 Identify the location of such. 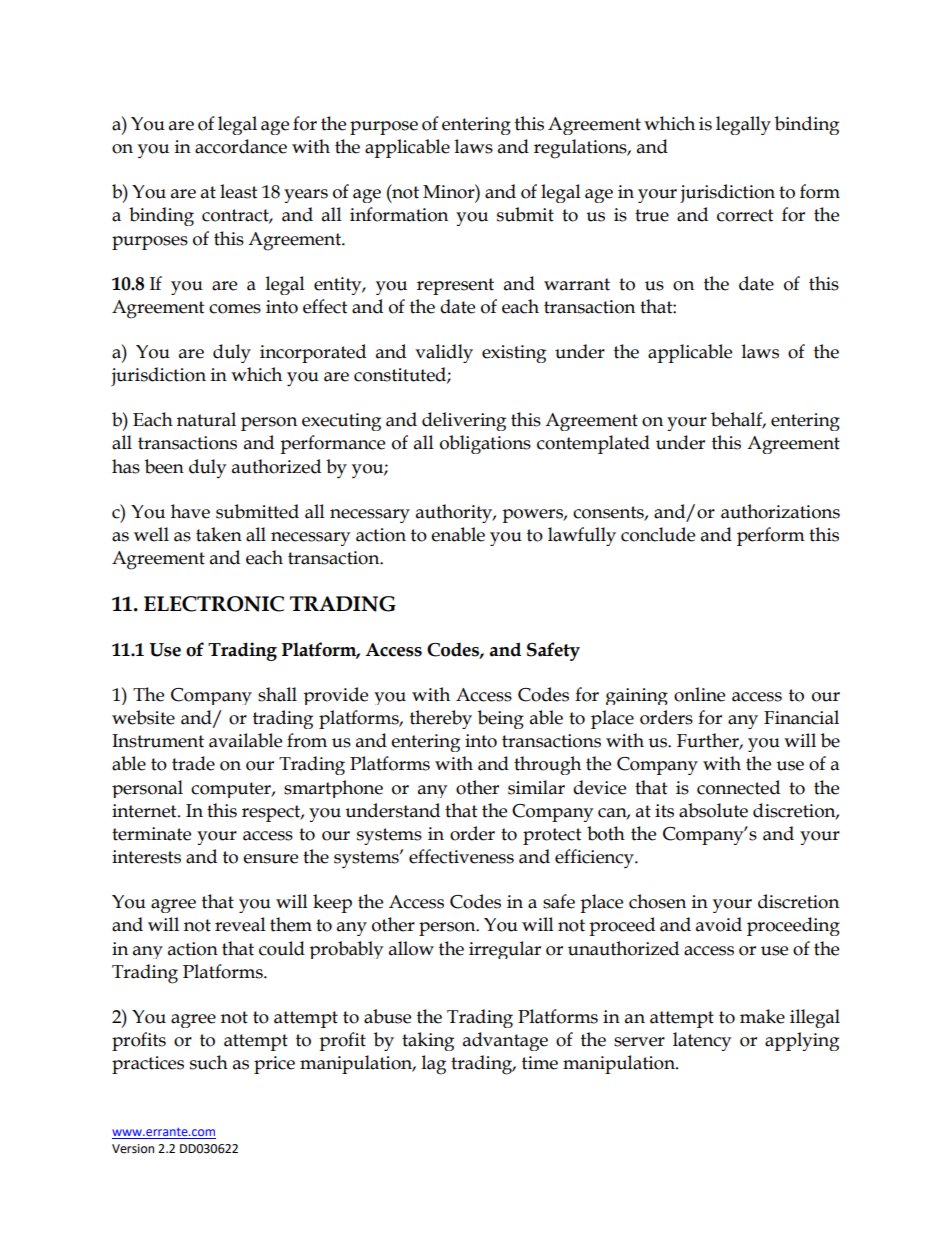
(209, 1062).
